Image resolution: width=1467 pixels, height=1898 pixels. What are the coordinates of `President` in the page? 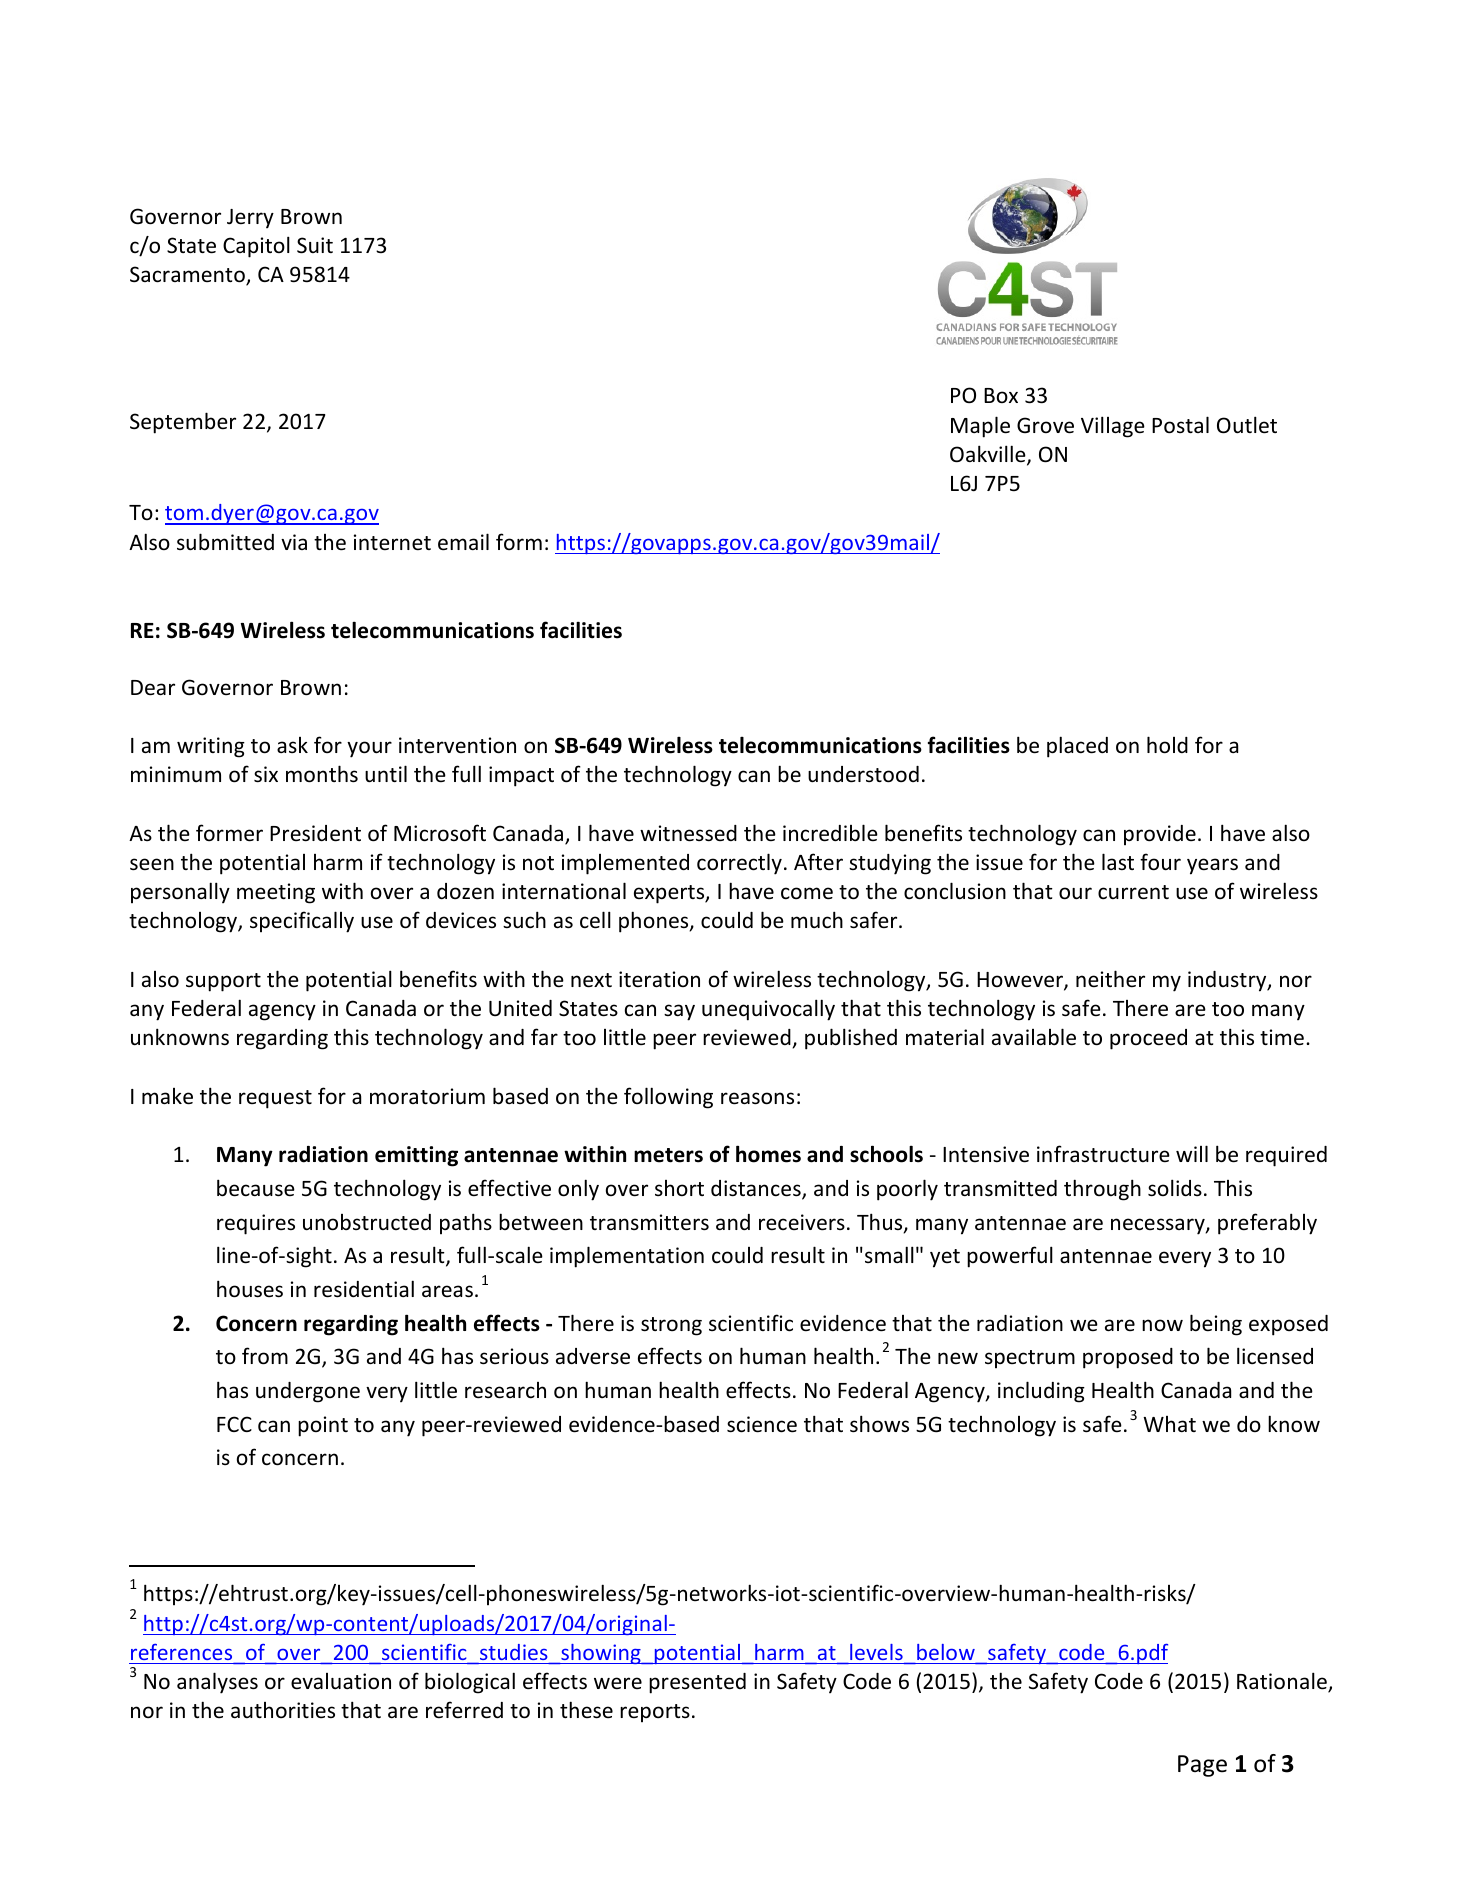 It's located at (315, 833).
